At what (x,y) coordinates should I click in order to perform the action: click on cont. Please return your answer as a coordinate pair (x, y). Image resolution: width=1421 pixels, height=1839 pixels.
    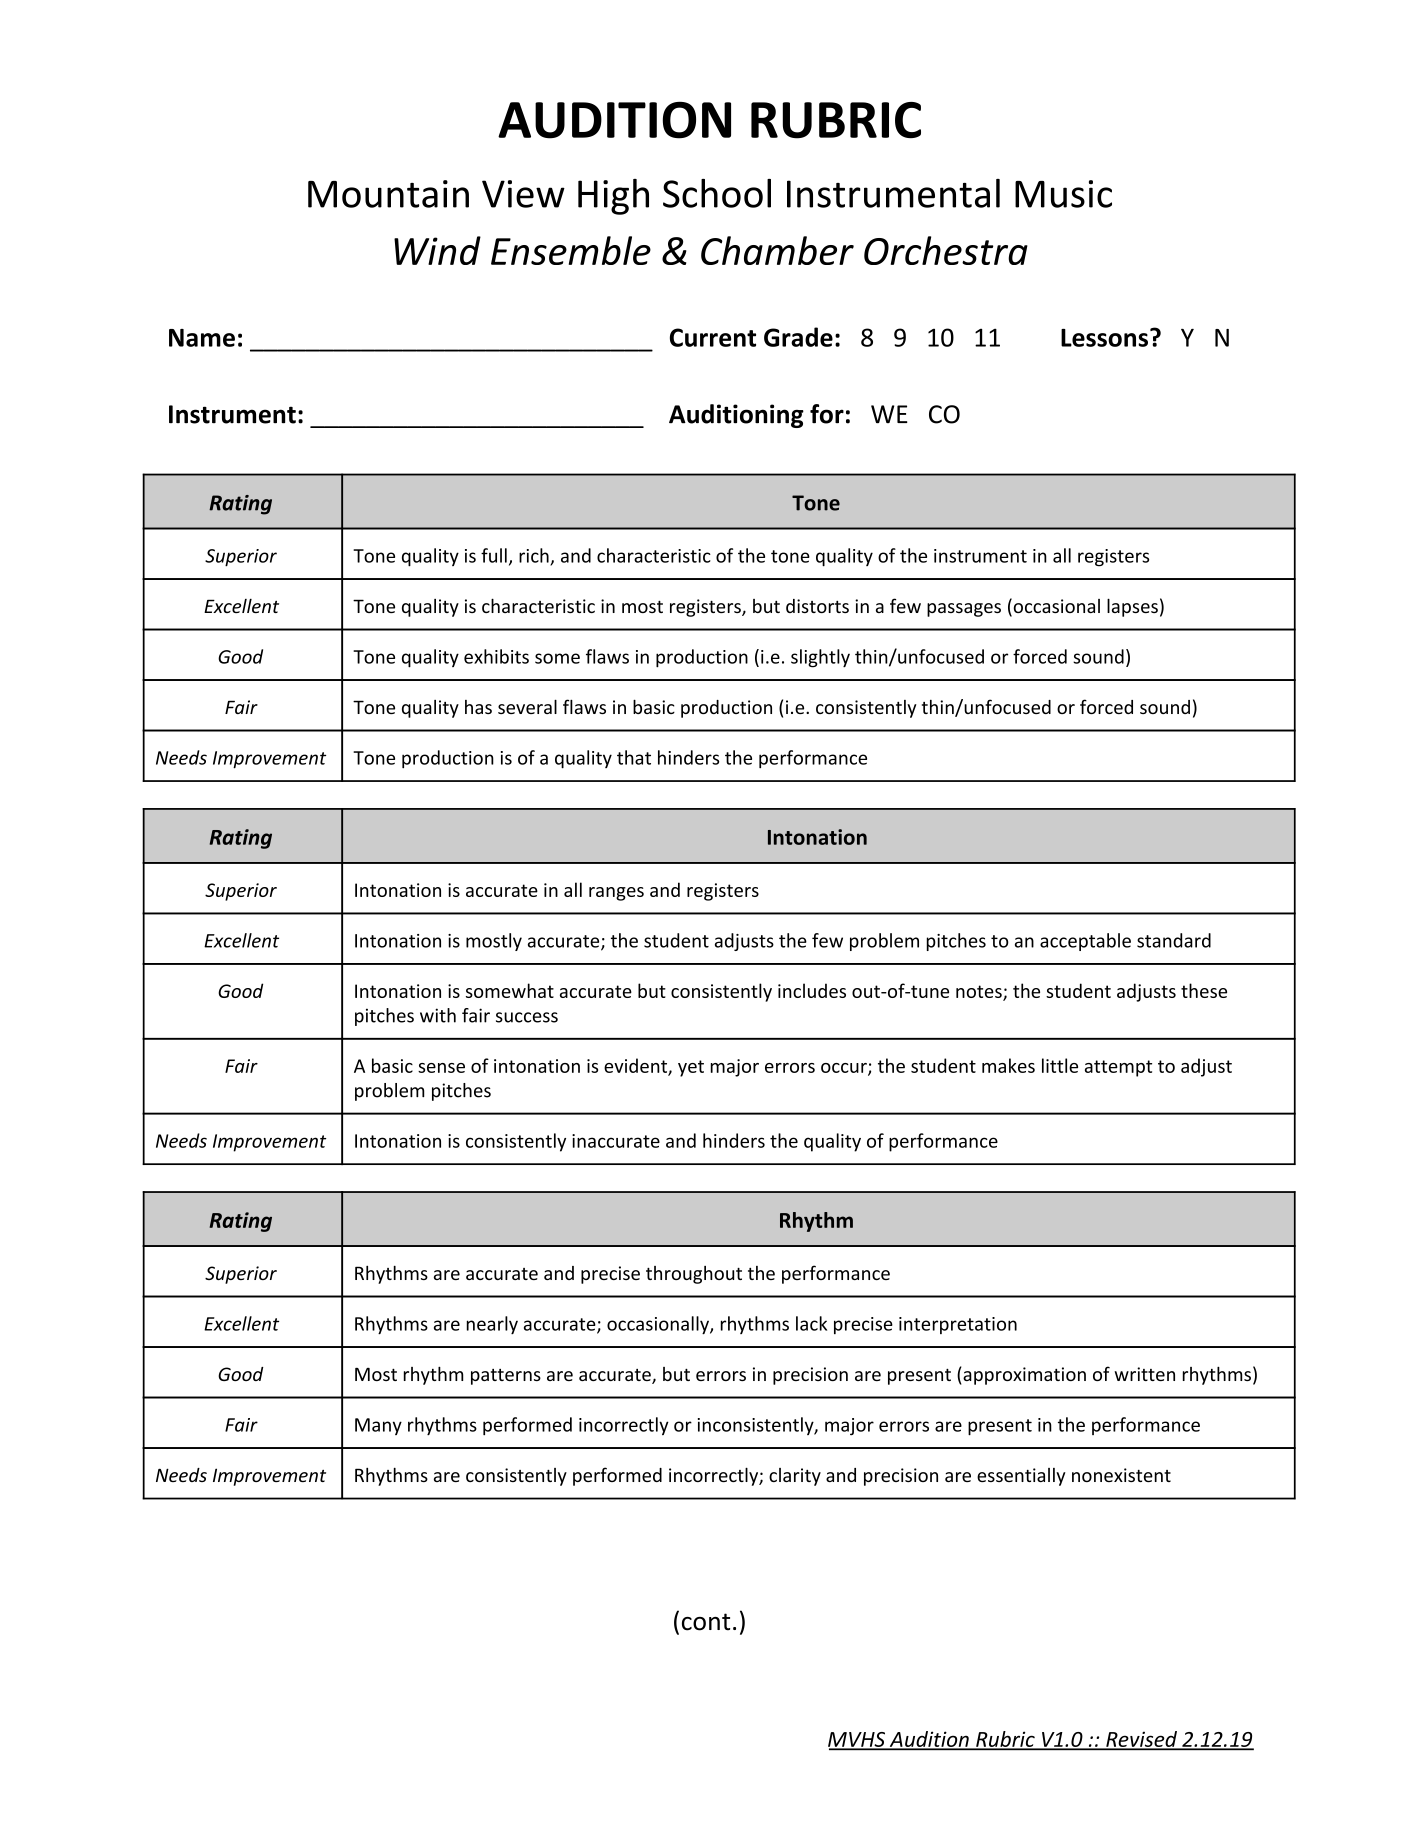
    Looking at the image, I should click on (706, 1622).
